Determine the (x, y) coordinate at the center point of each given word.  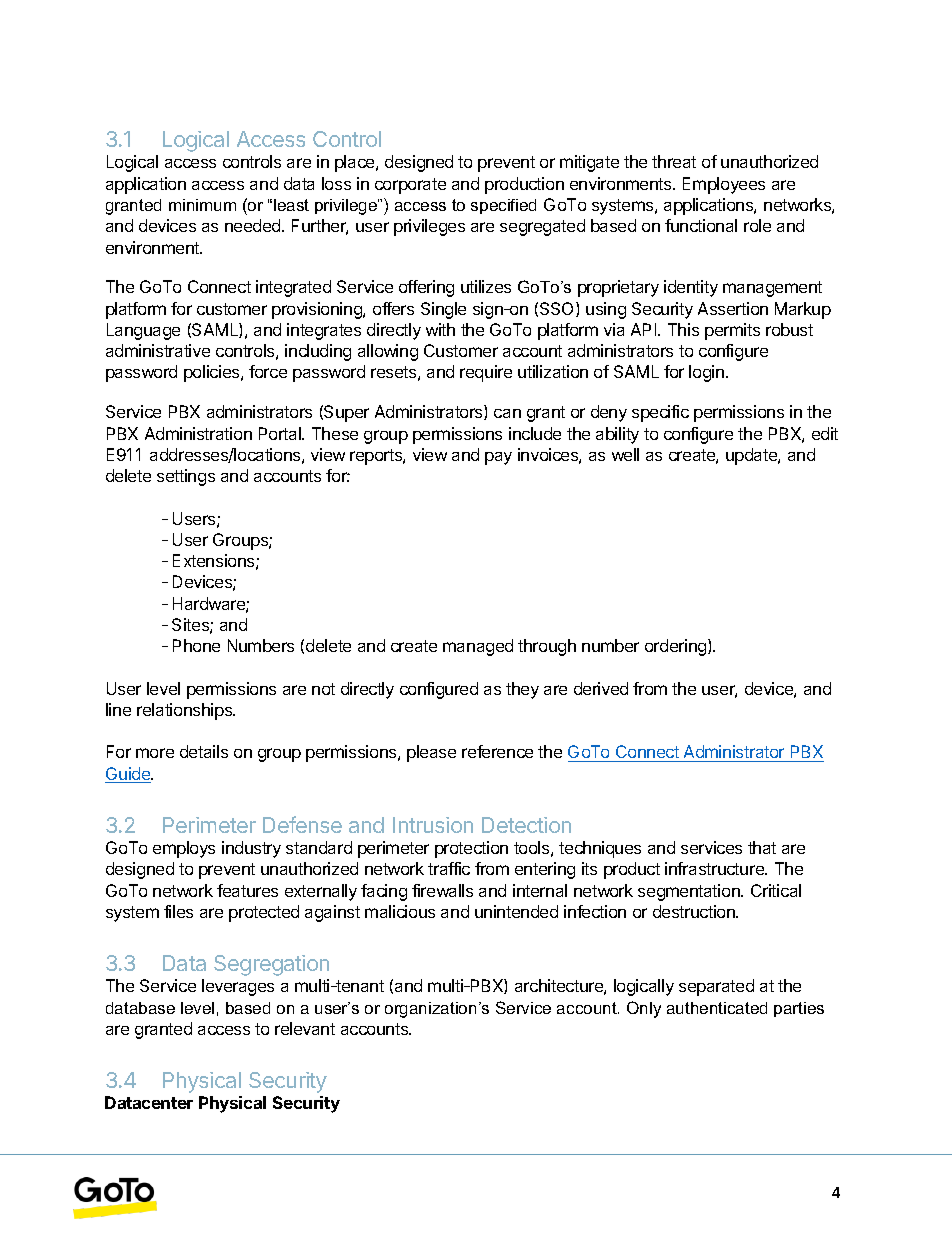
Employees (724, 185)
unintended (516, 911)
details (204, 751)
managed (478, 647)
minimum (202, 205)
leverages (238, 987)
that (762, 847)
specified (503, 206)
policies (213, 373)
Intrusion (433, 825)
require (486, 373)
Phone (196, 645)
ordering (677, 647)
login (706, 373)
